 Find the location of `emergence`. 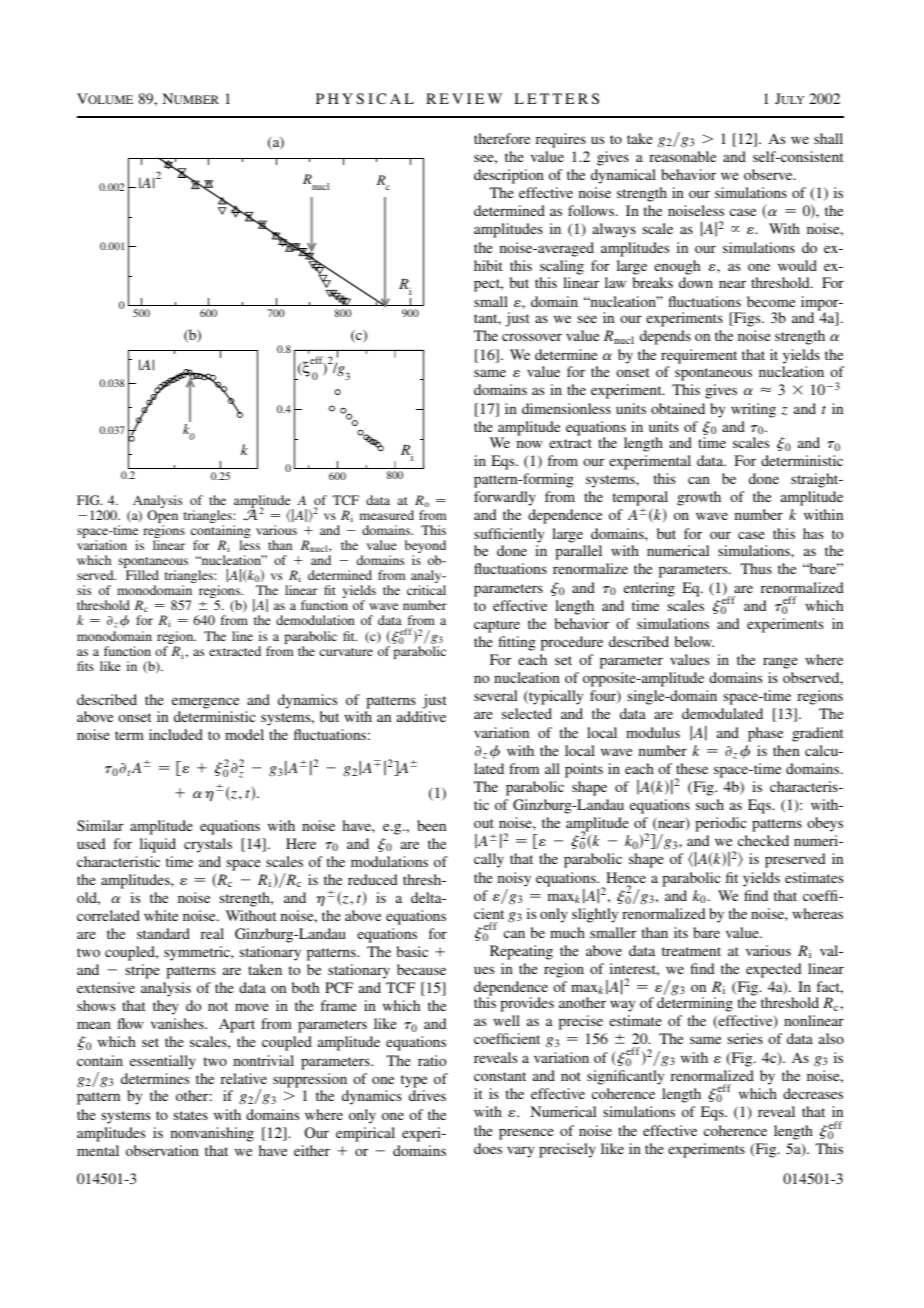

emergence is located at coordinates (205, 703).
